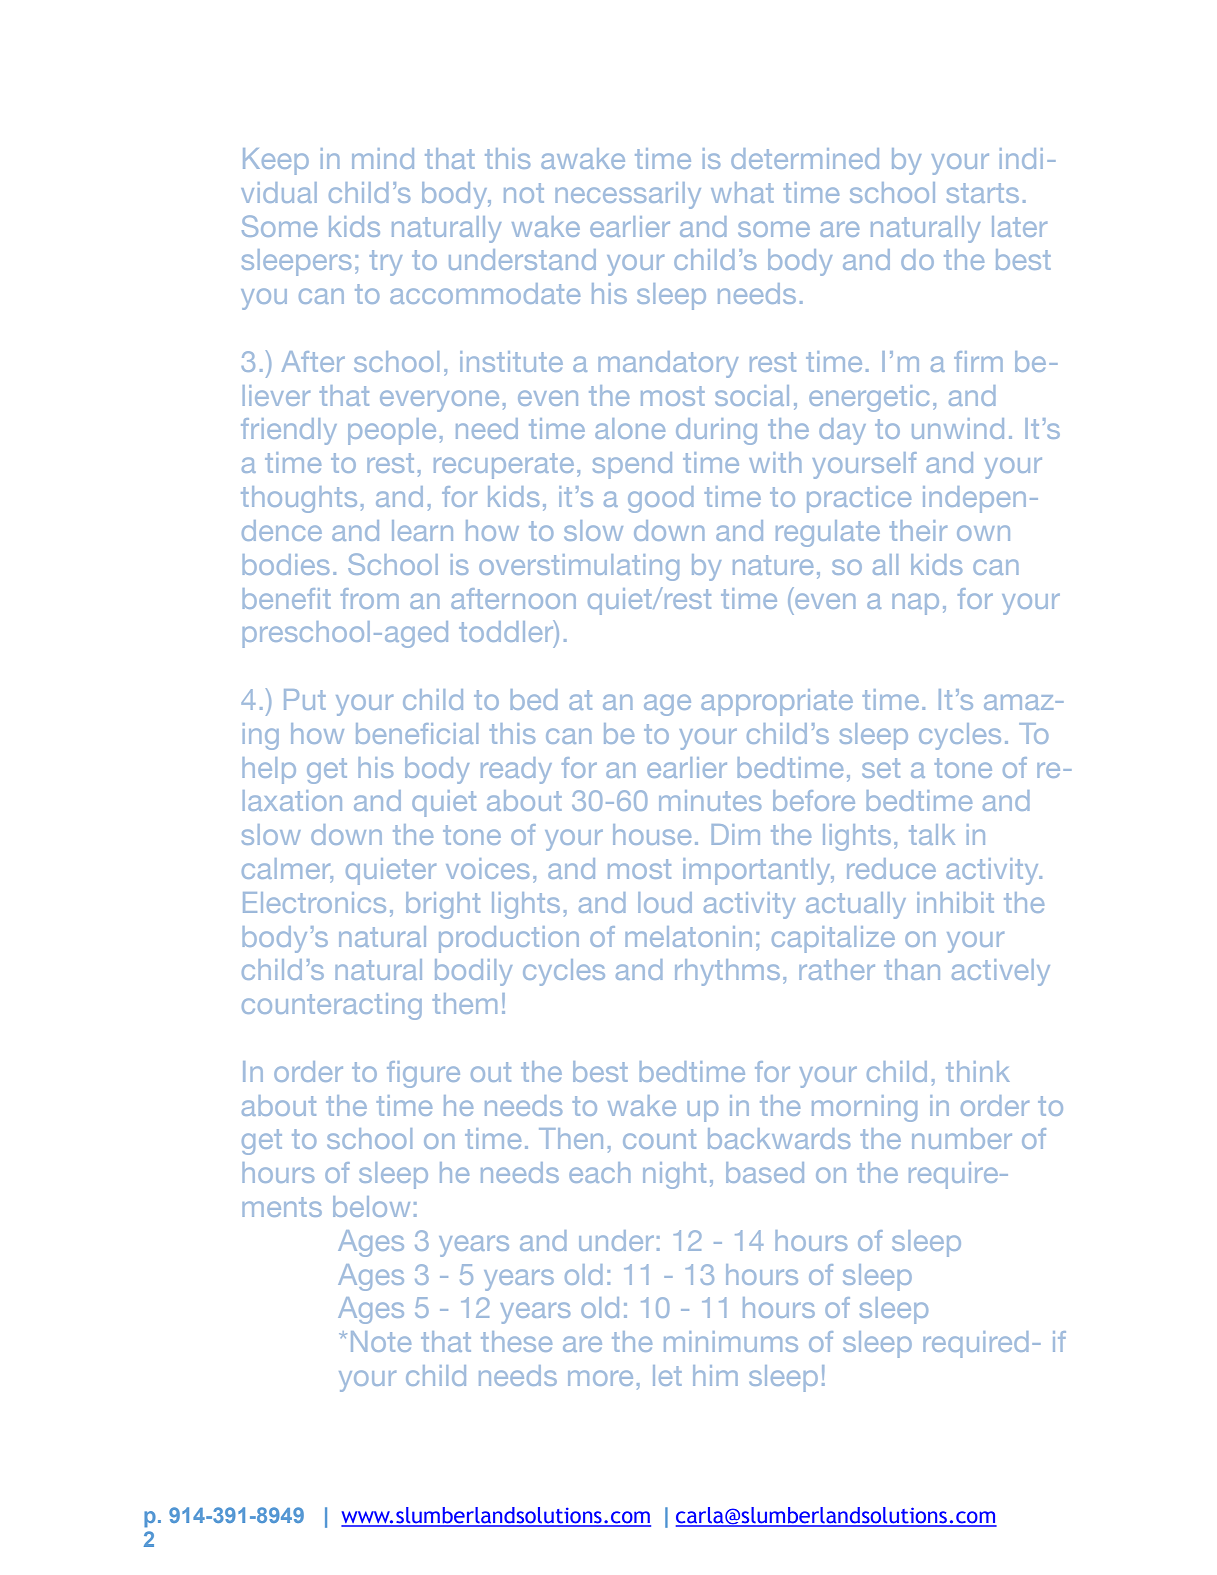 The image size is (1217, 1575). Describe the element at coordinates (632, 465) in the screenshot. I see `spend` at that location.
